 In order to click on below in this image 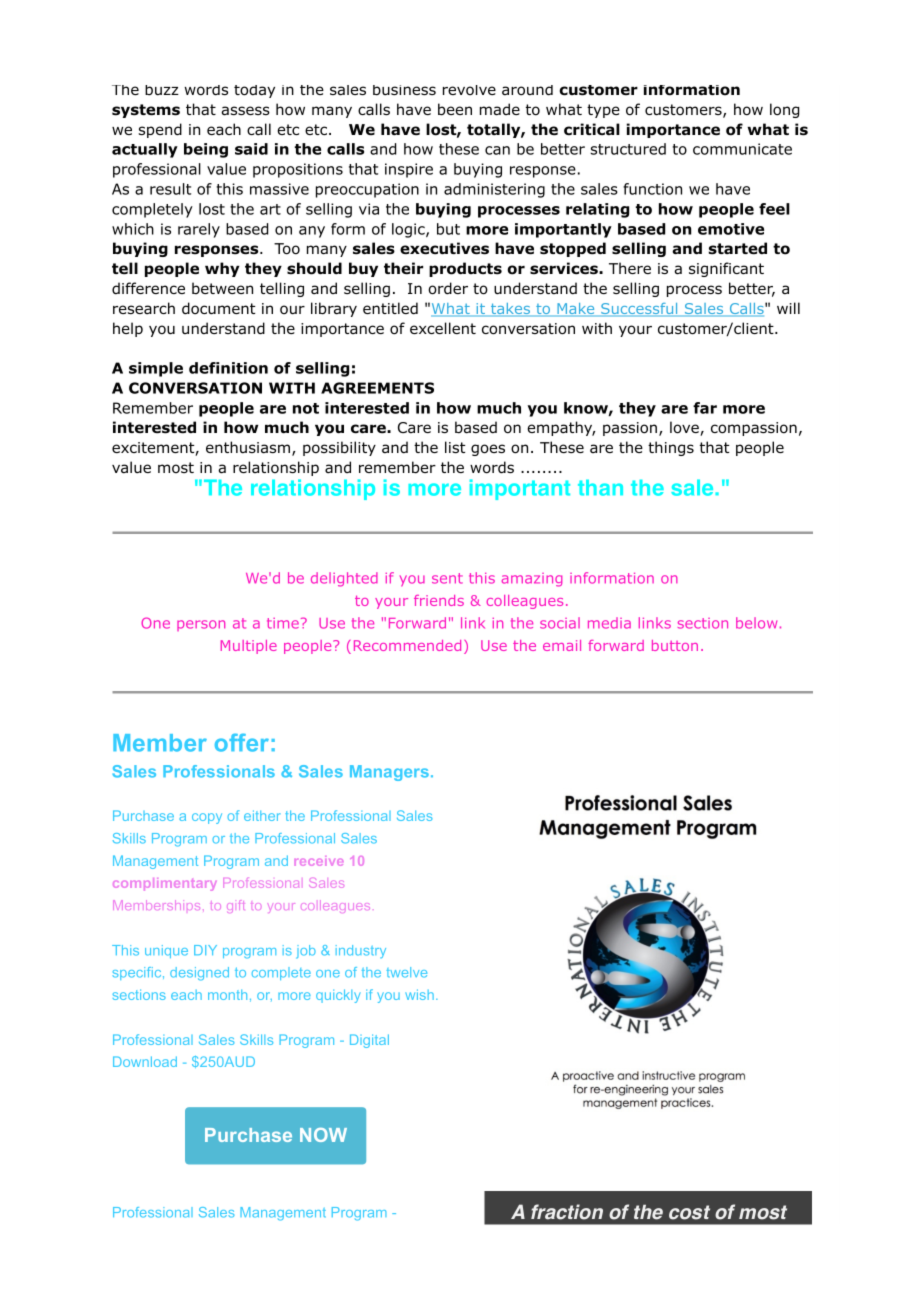, I will do `click(756, 623)`.
